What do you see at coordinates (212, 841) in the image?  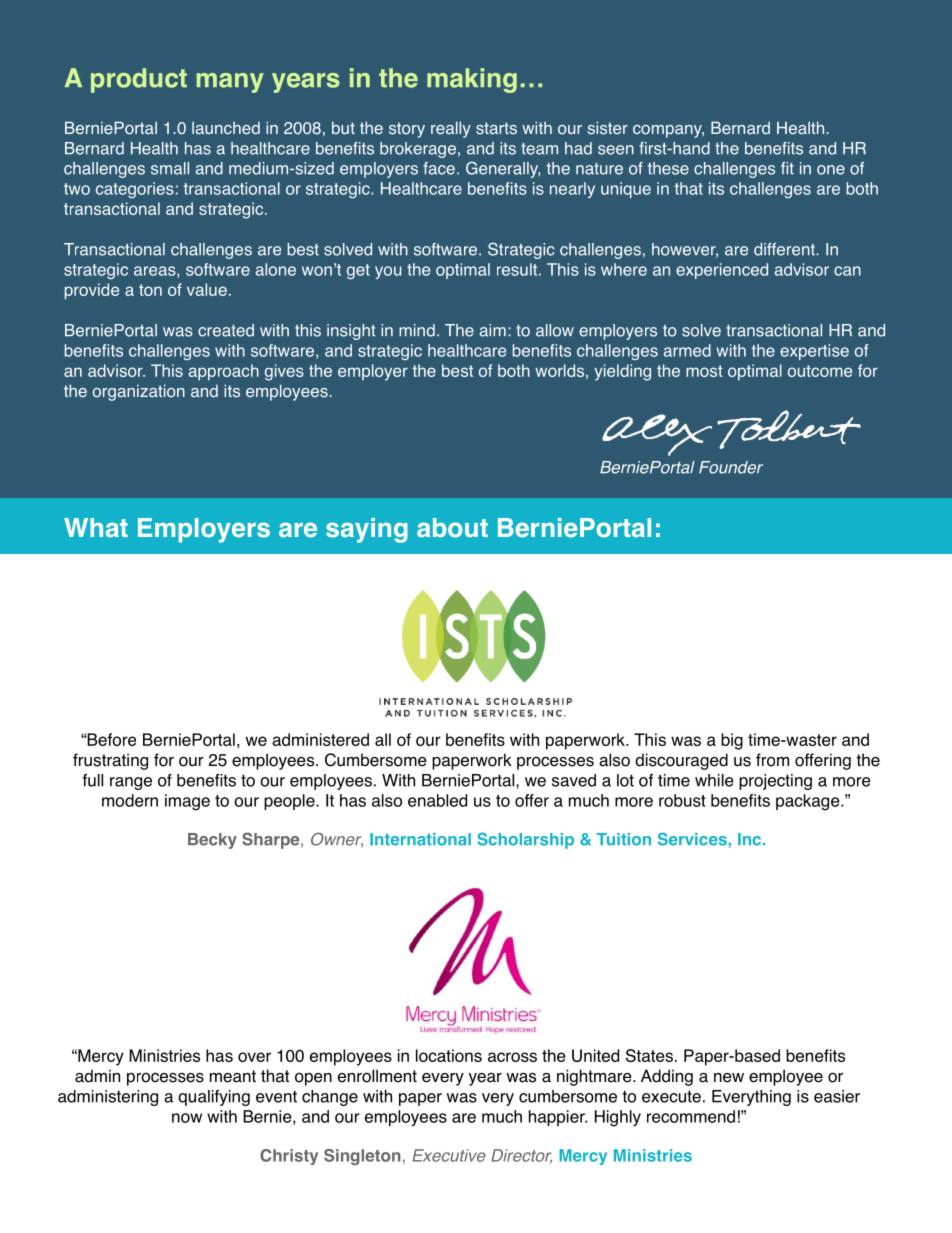 I see `Becky` at bounding box center [212, 841].
